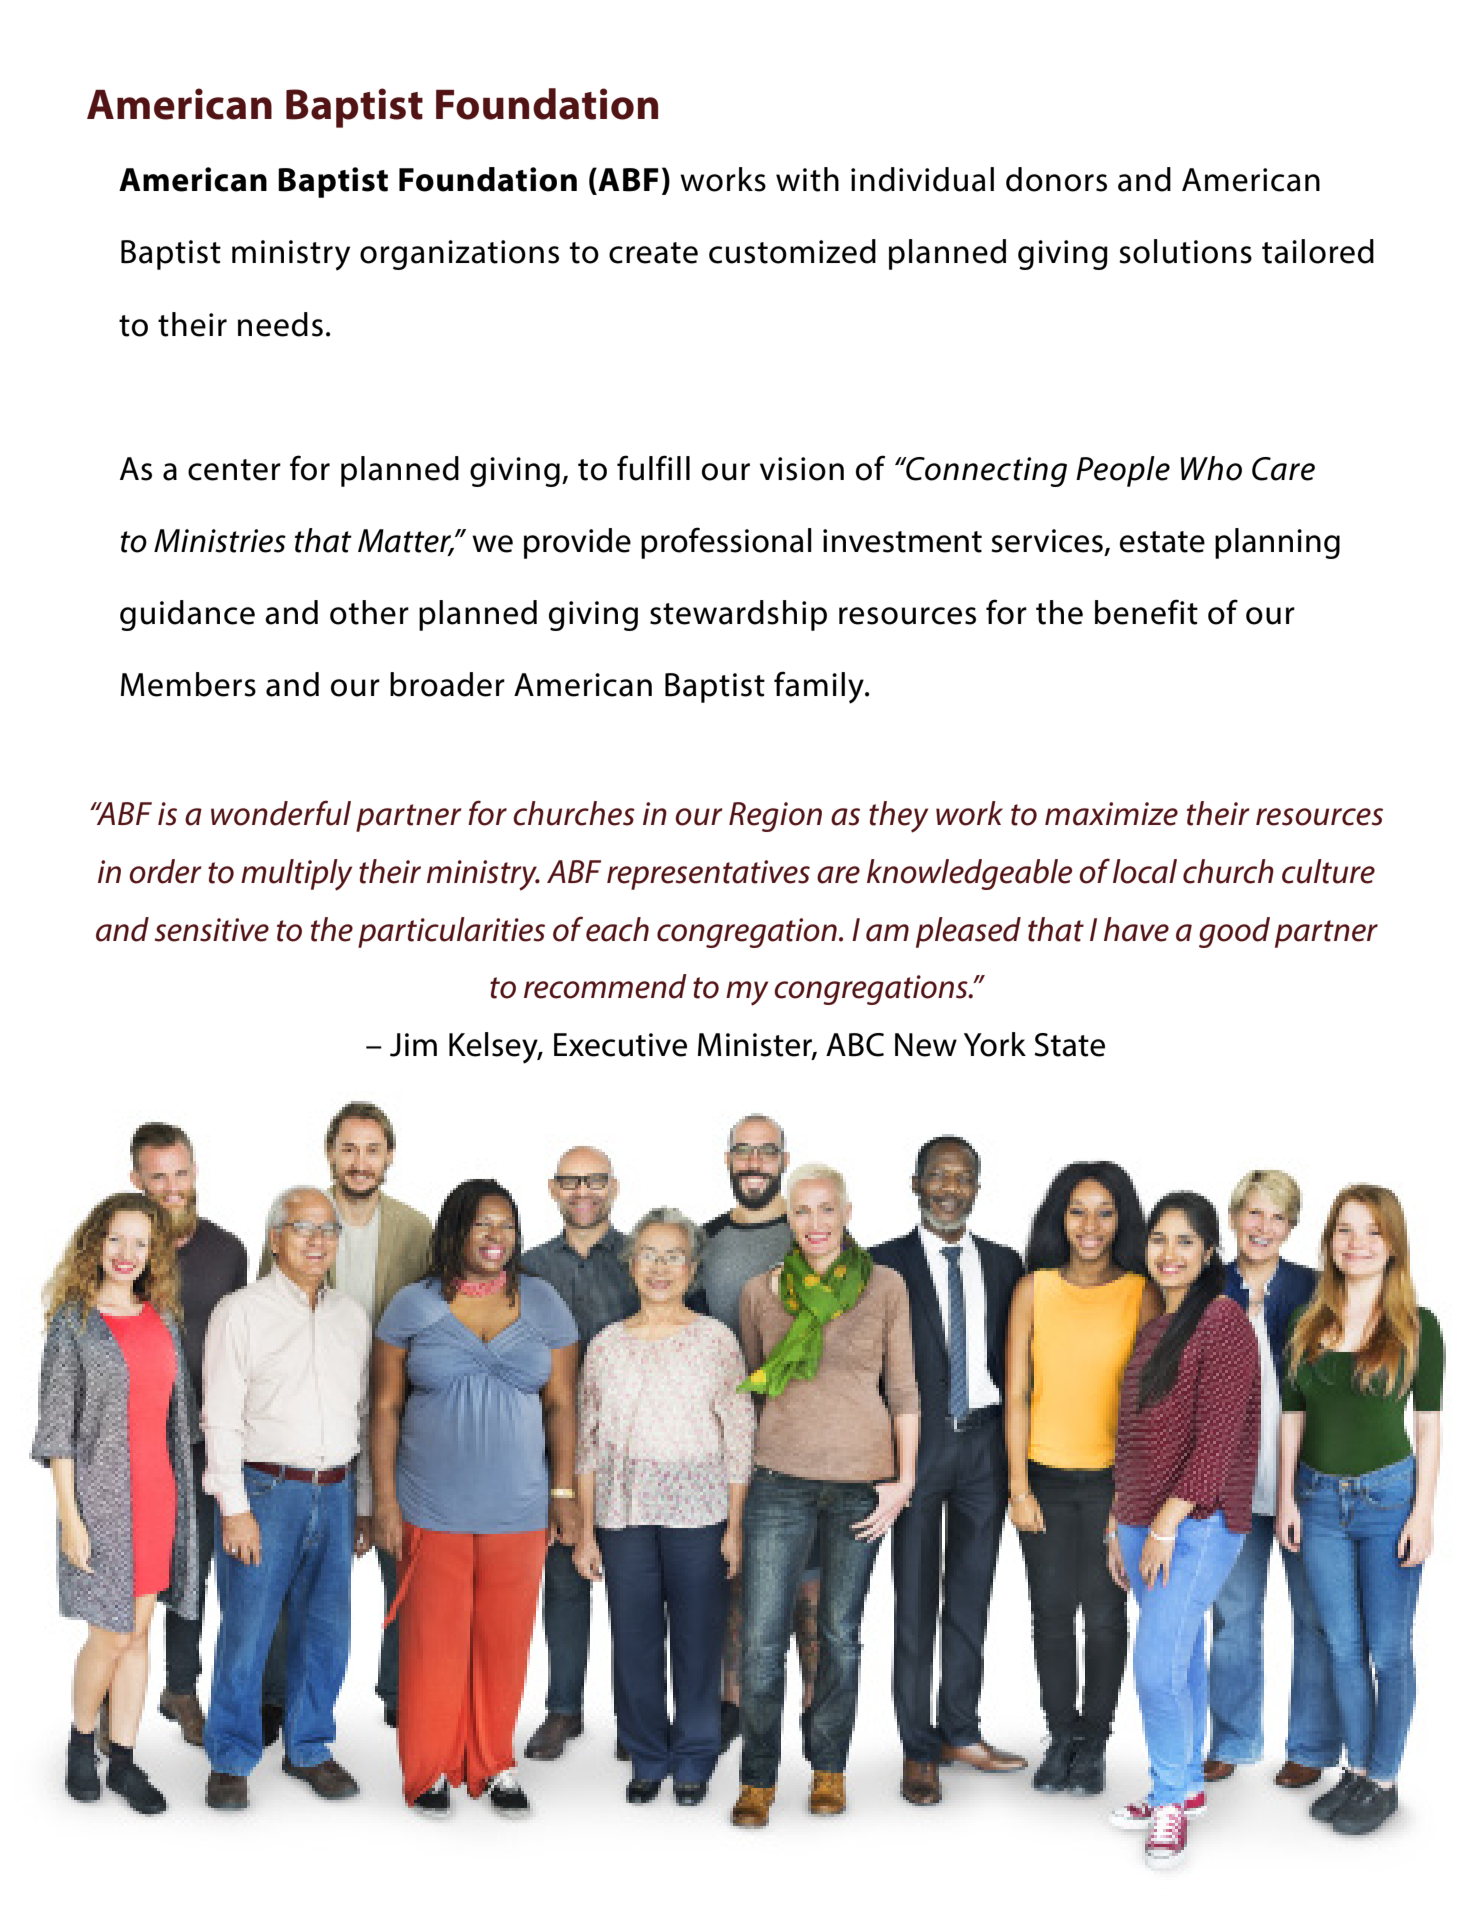 The height and width of the document is (1905, 1472). What do you see at coordinates (459, 255) in the document?
I see `organizations` at bounding box center [459, 255].
